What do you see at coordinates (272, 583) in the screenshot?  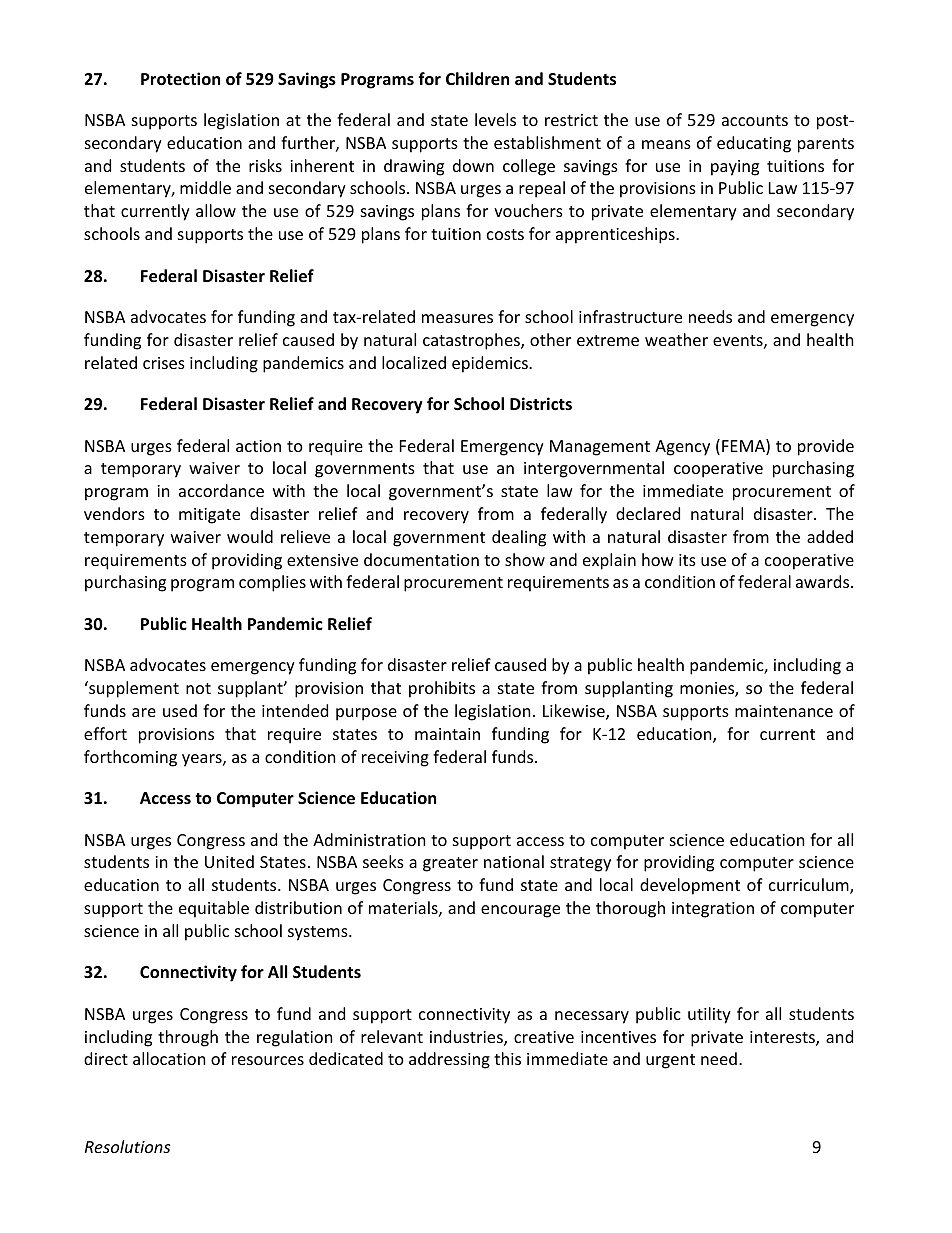 I see `complies` at bounding box center [272, 583].
